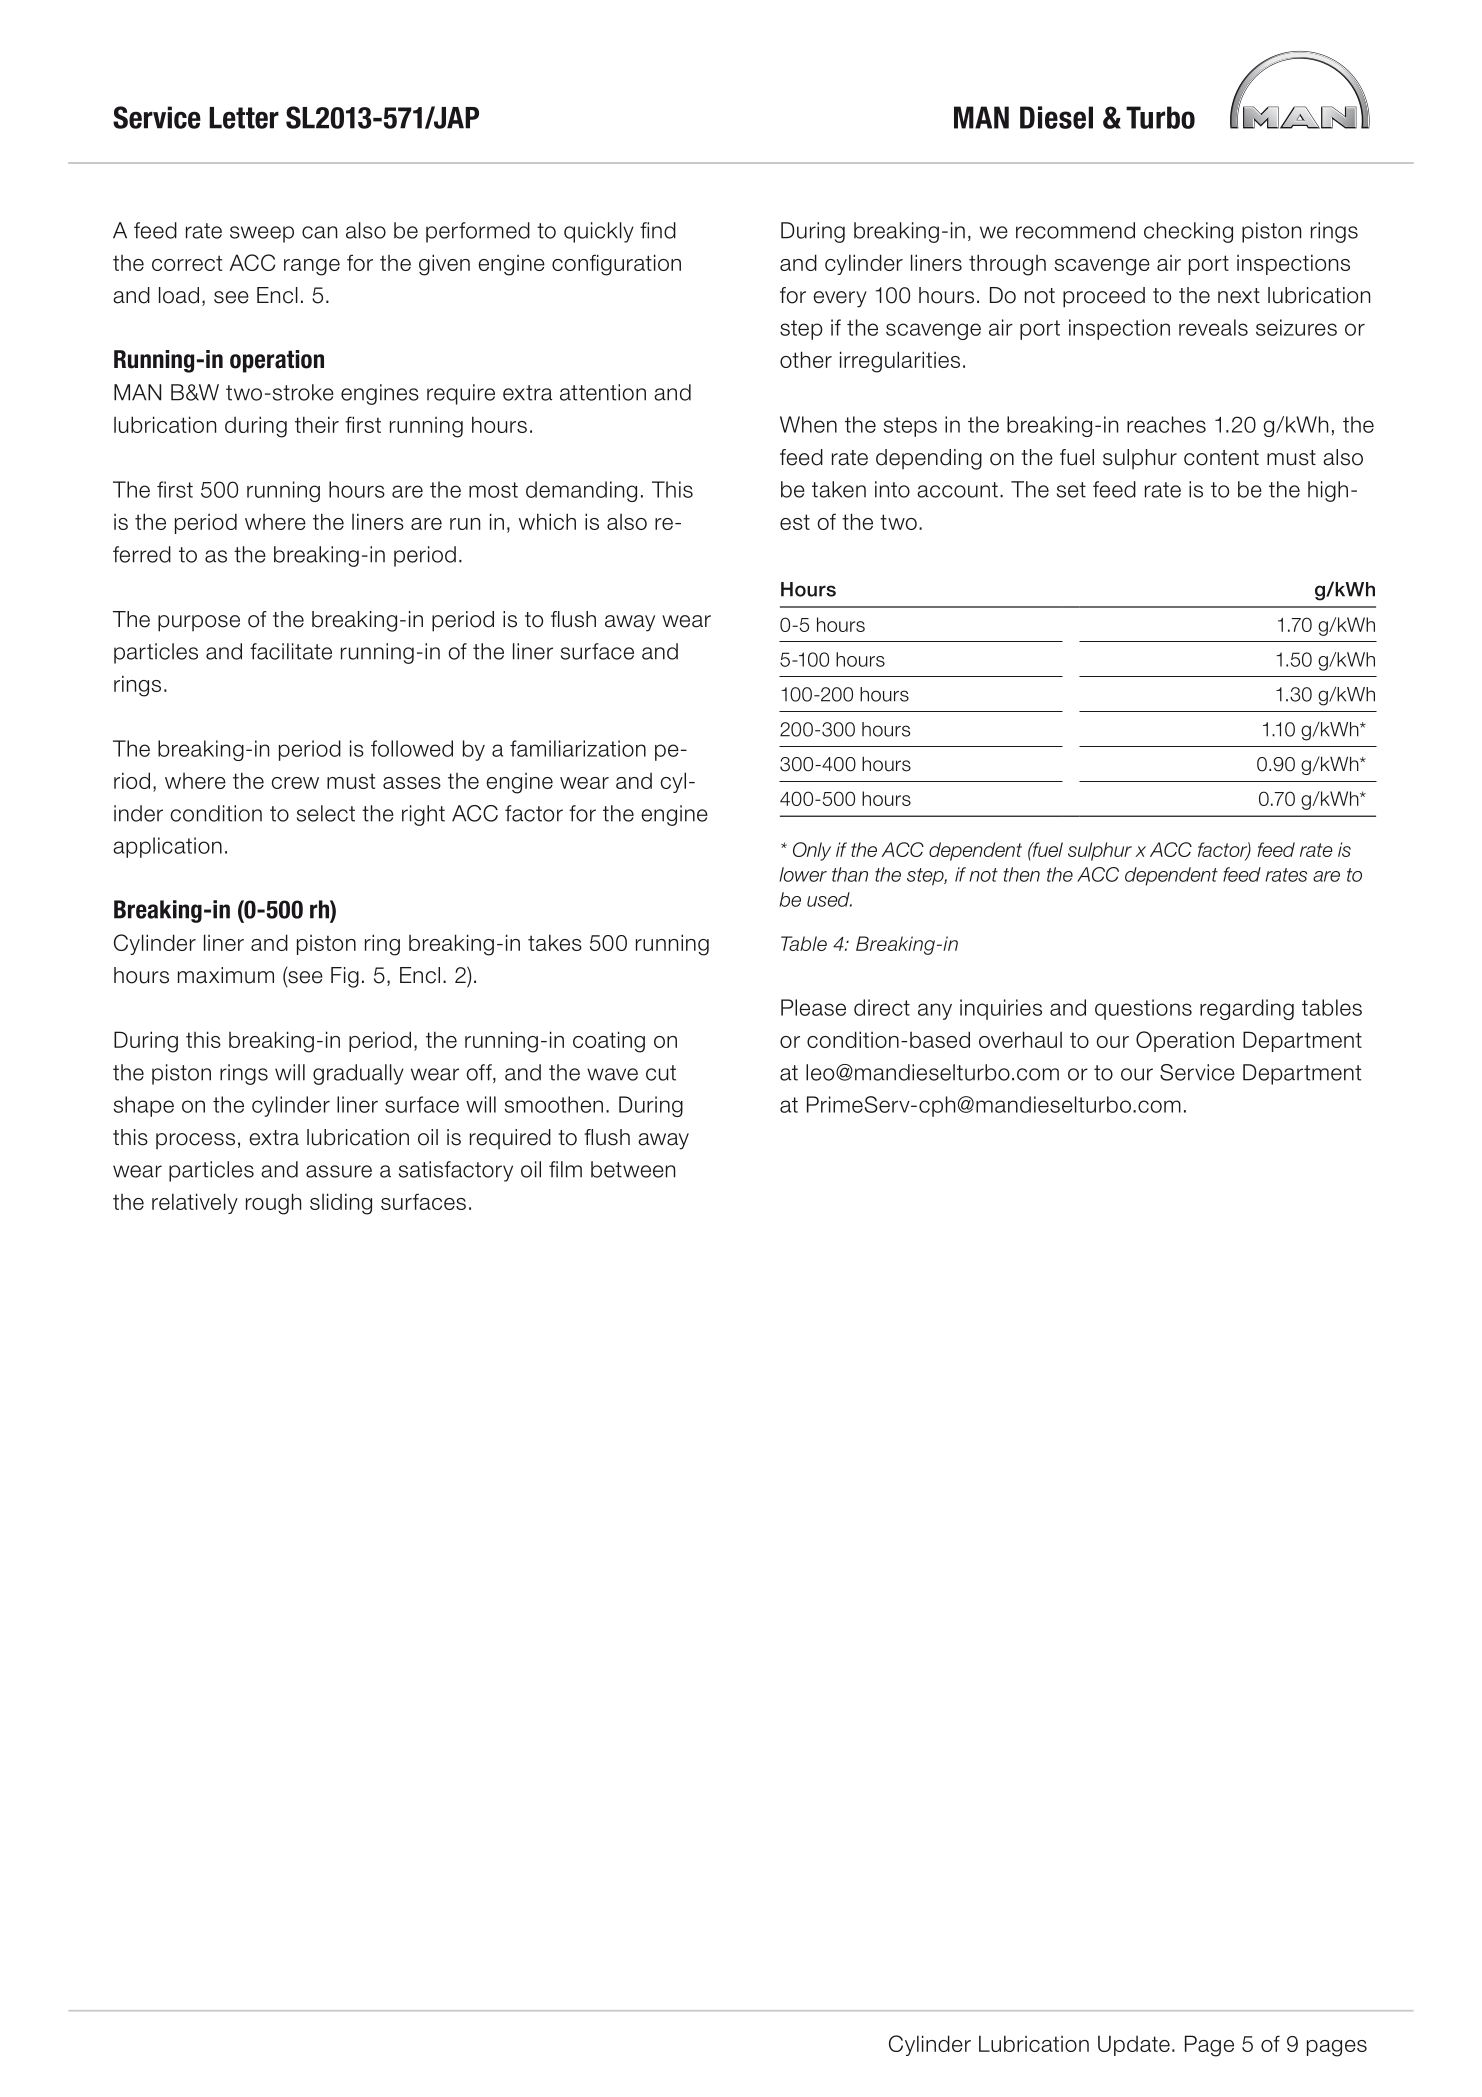 The height and width of the document is (2097, 1482). Describe the element at coordinates (1188, 232) in the document. I see `checking` at that location.
